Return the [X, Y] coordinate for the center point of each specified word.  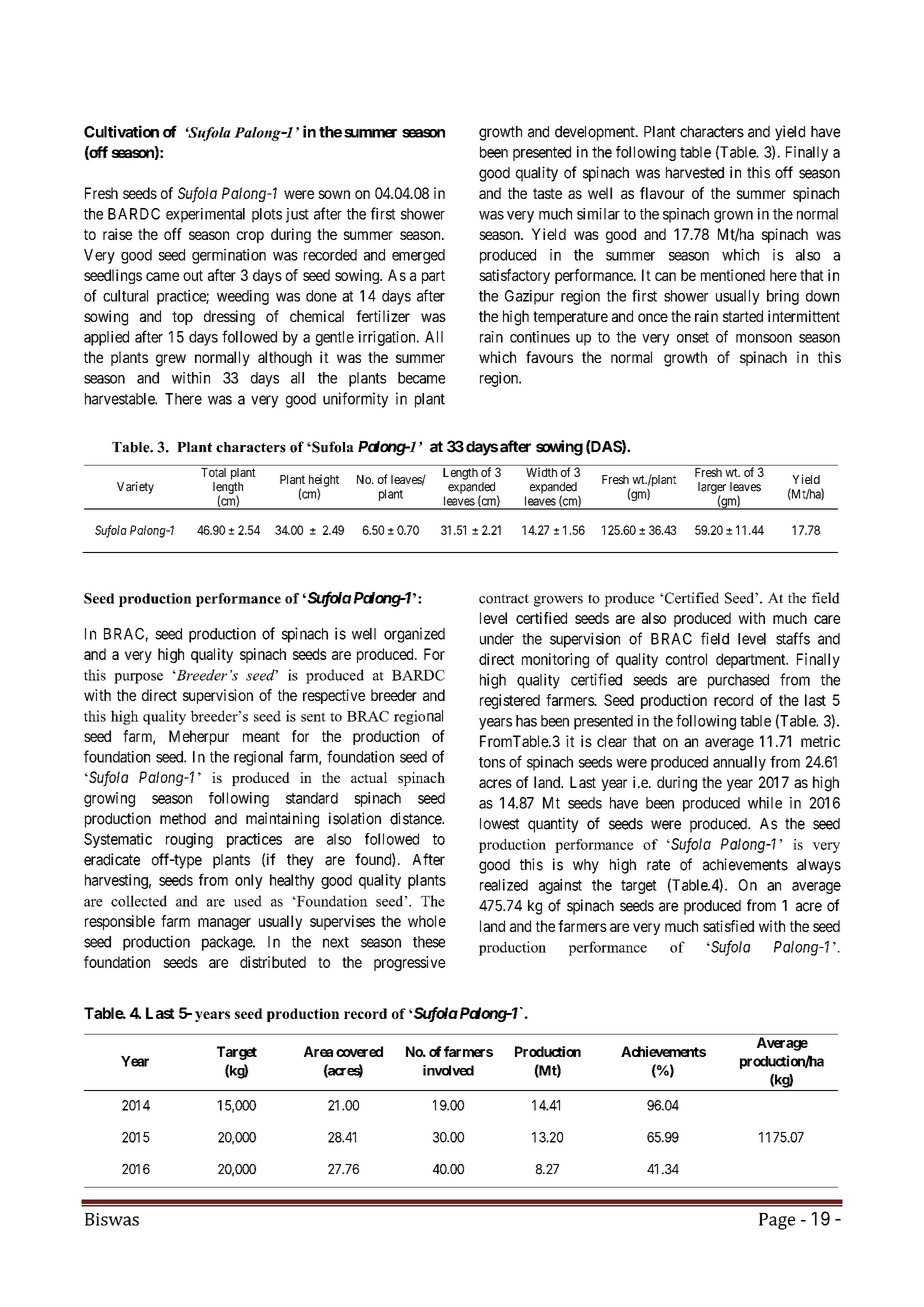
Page [777, 1221]
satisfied [728, 926]
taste [547, 193]
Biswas [112, 1219]
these [429, 942]
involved [448, 1070]
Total [213, 472]
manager [224, 924]
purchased [738, 681]
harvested [695, 173]
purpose [138, 678]
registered [510, 701]
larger [712, 489]
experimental [205, 215]
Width [541, 472]
